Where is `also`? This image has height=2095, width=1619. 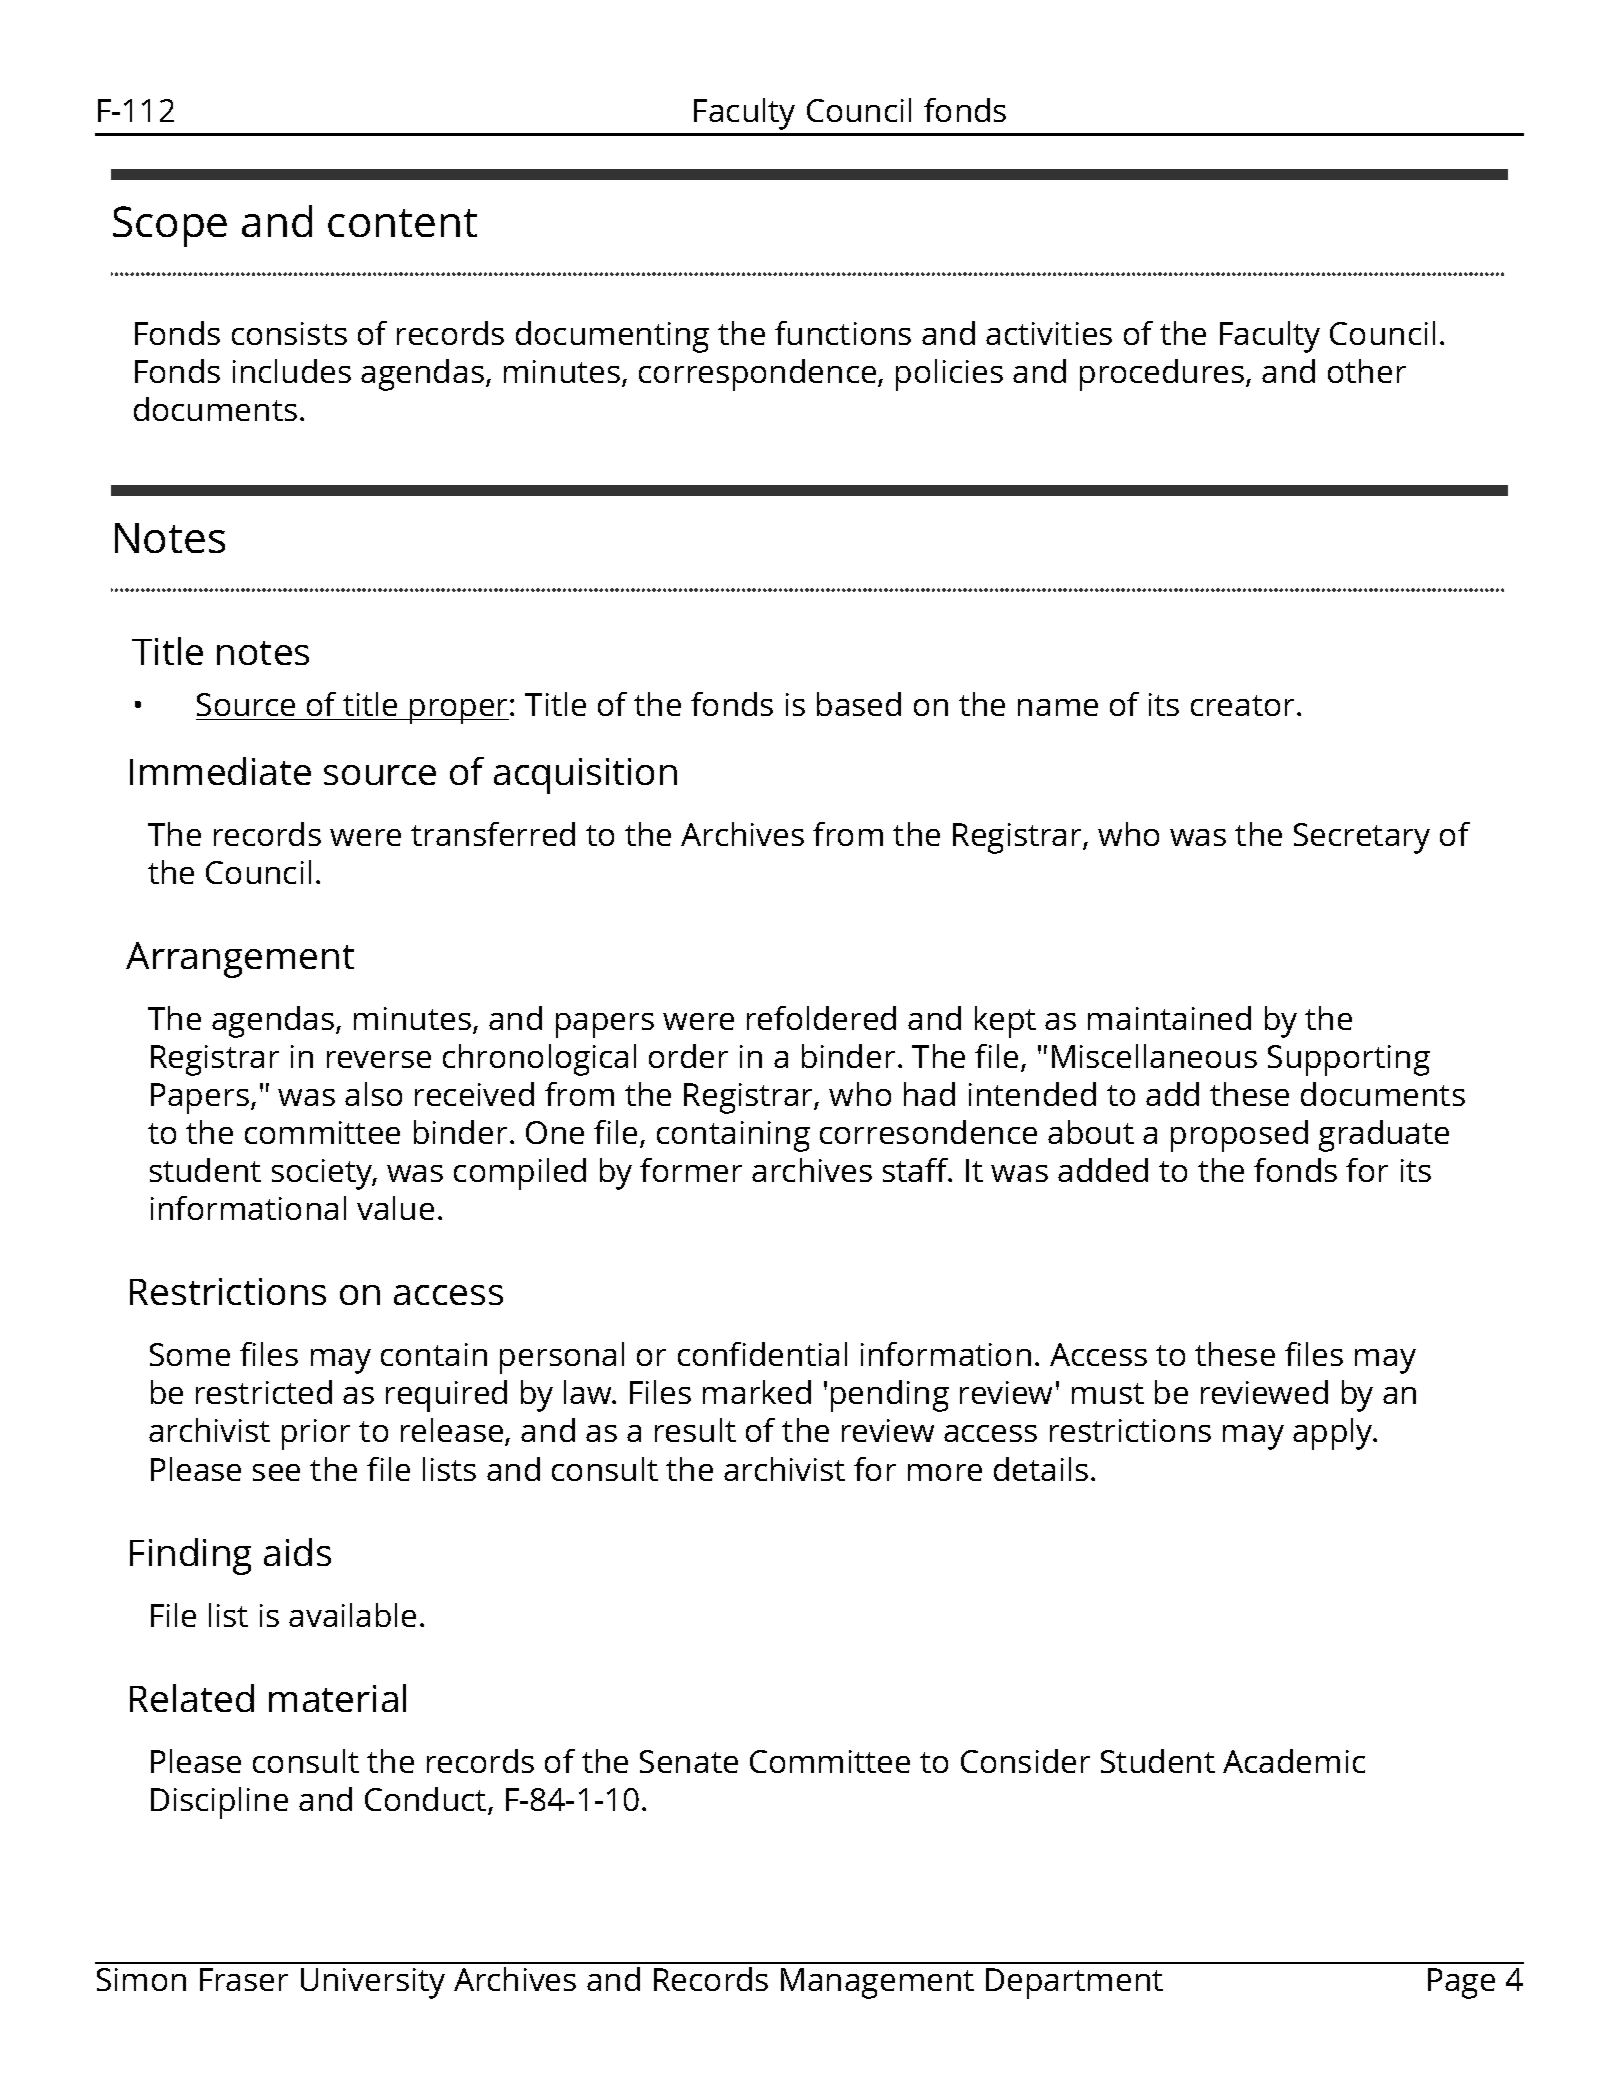 also is located at coordinates (373, 1094).
